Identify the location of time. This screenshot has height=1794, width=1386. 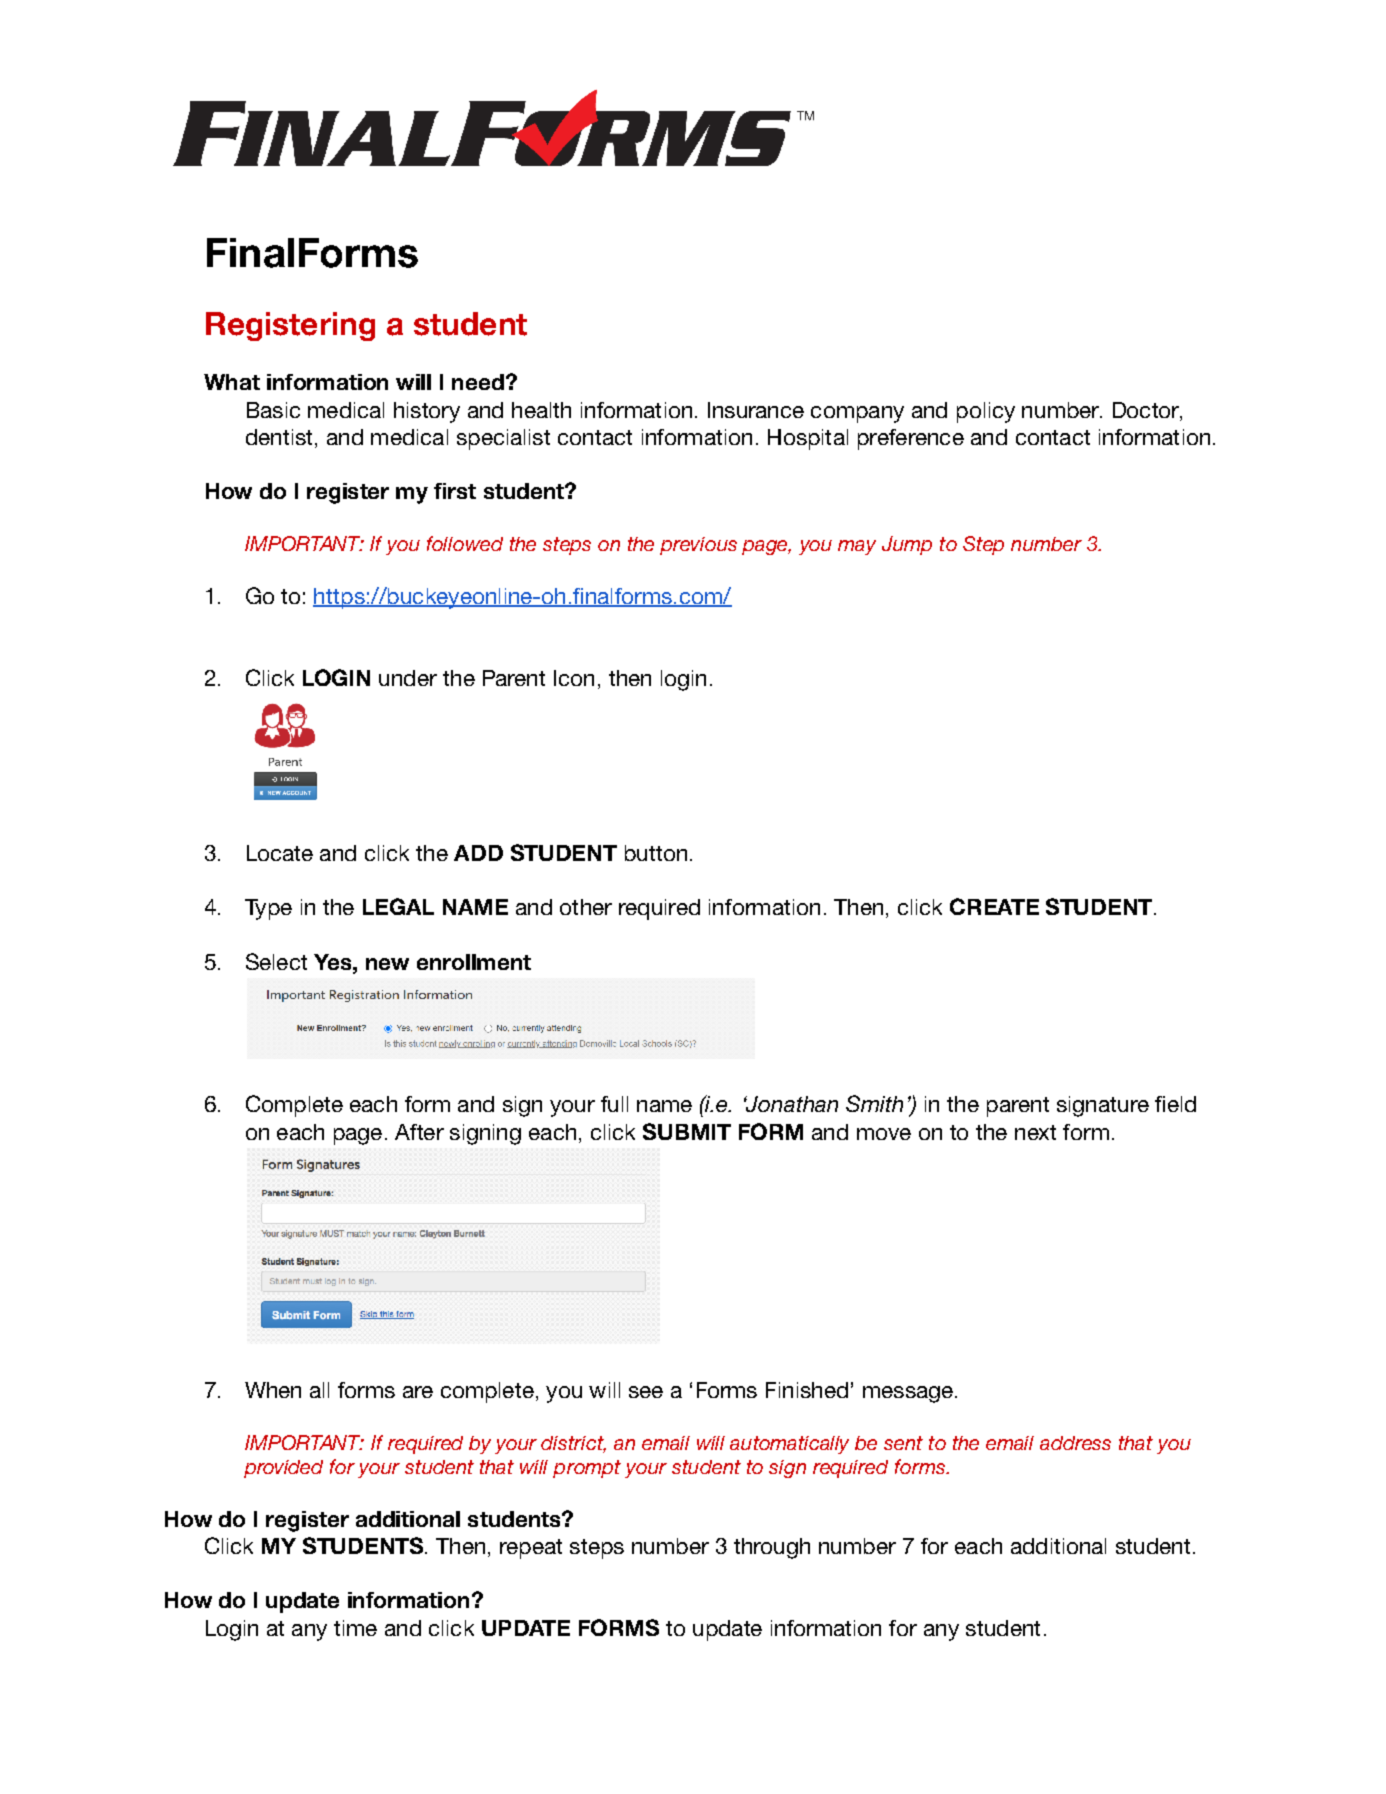
(355, 1628).
